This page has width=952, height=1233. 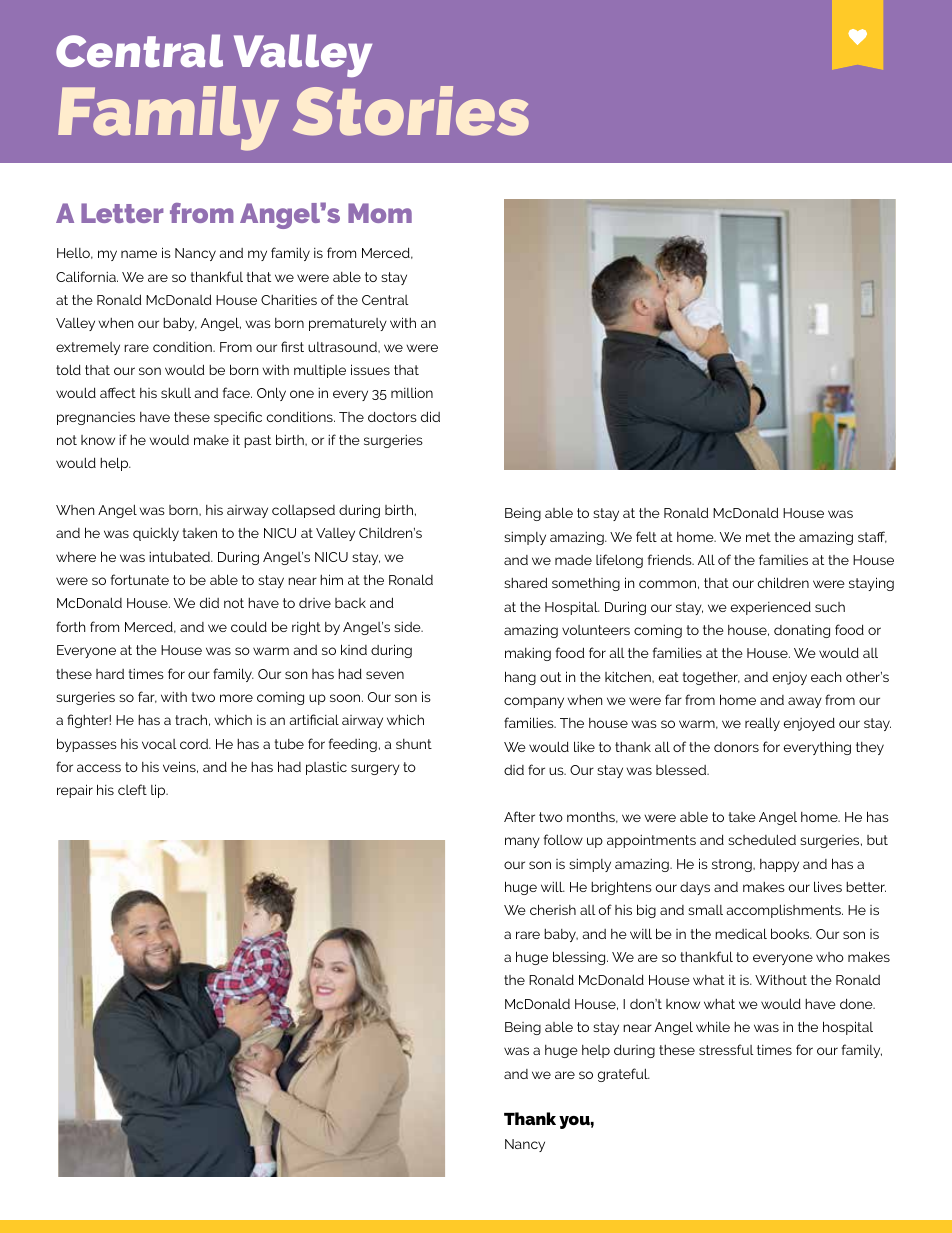 I want to click on staff, so click(x=872, y=537).
